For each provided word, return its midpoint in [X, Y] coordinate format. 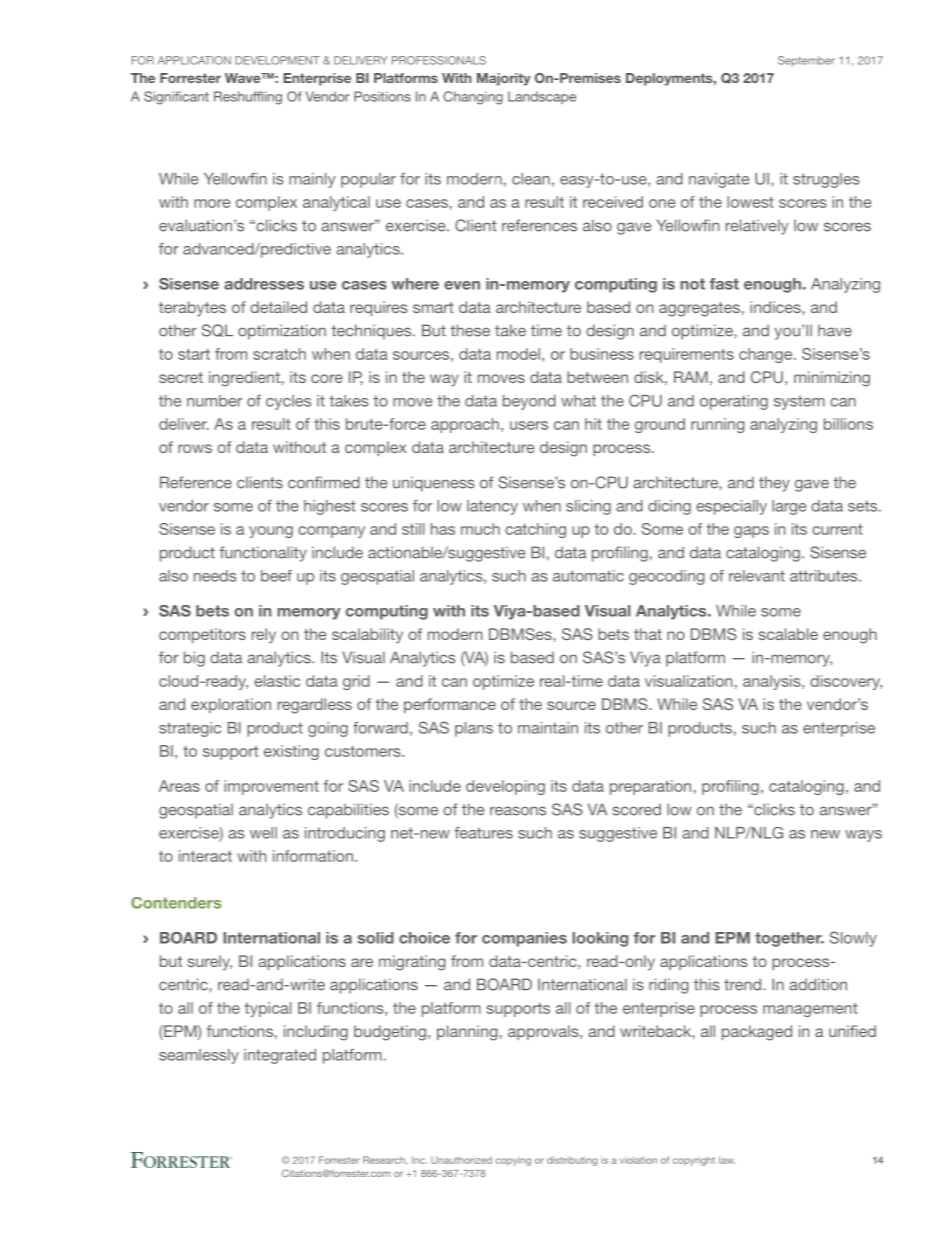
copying [513, 1162]
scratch [279, 354]
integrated [280, 1056]
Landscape [542, 97]
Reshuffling [248, 98]
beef [276, 576]
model [518, 354]
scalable [788, 634]
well [263, 833]
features [484, 833]
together [789, 939]
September [806, 61]
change [767, 355]
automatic [588, 576]
